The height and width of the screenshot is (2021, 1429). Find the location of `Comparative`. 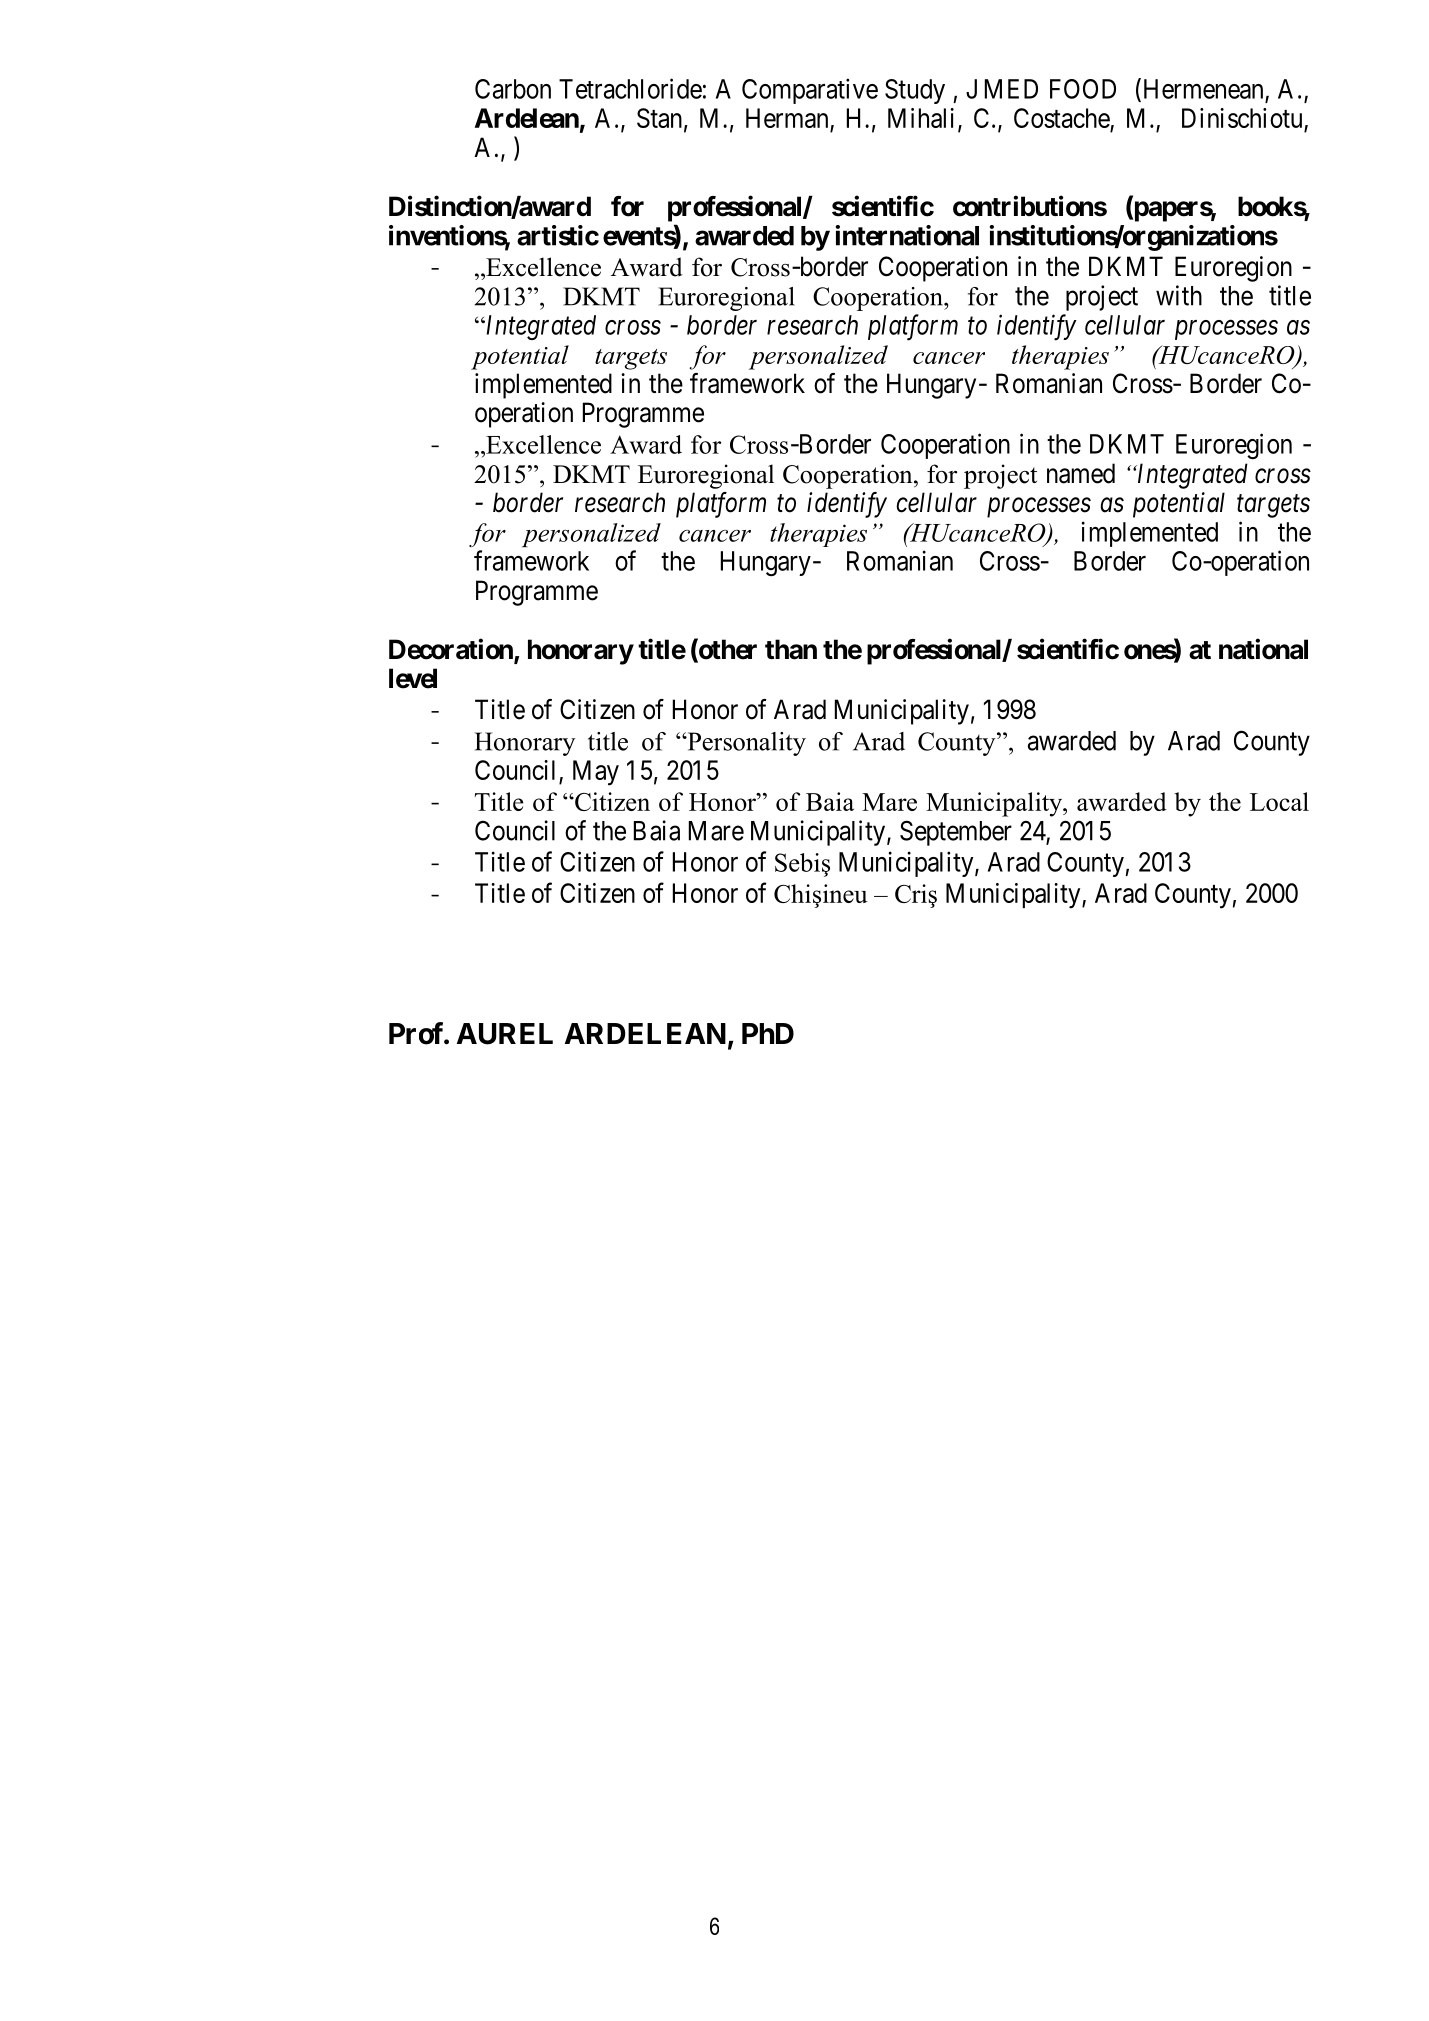

Comparative is located at coordinates (810, 91).
